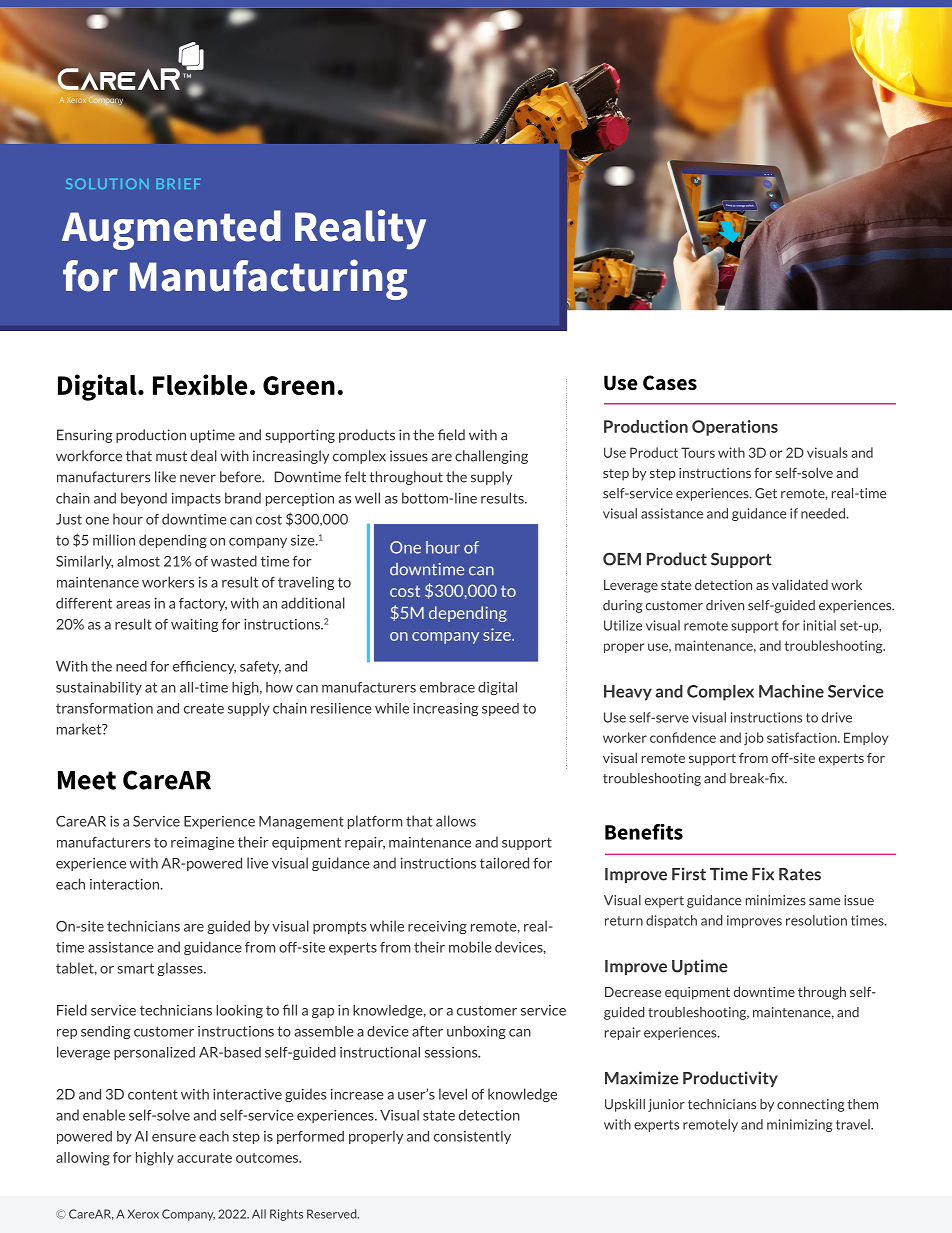 This screenshot has height=1233, width=952. Describe the element at coordinates (204, 708) in the screenshot. I see `create` at that location.
